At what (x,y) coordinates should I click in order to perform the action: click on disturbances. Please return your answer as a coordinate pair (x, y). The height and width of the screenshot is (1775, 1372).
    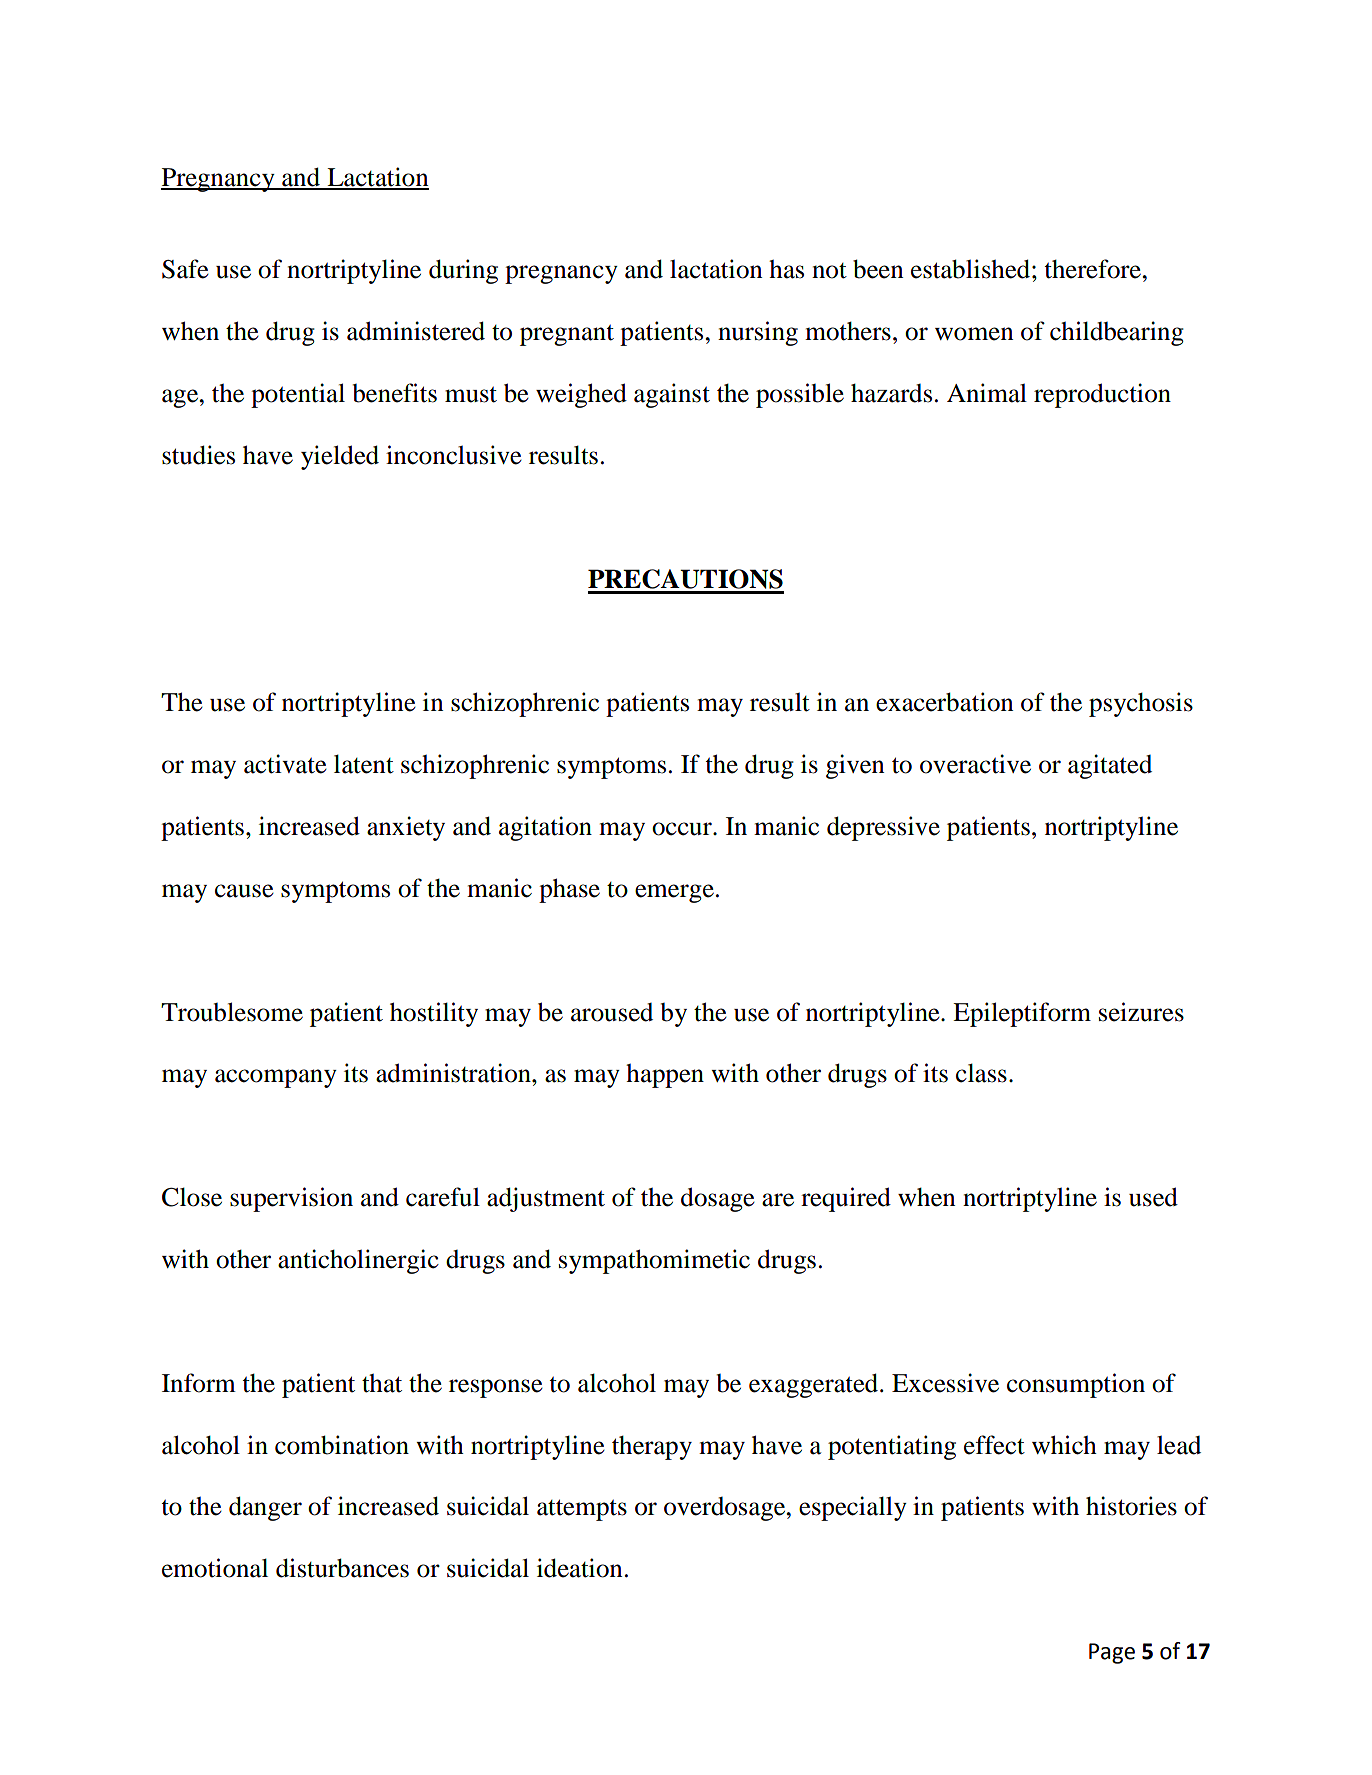
    Looking at the image, I should click on (342, 1568).
